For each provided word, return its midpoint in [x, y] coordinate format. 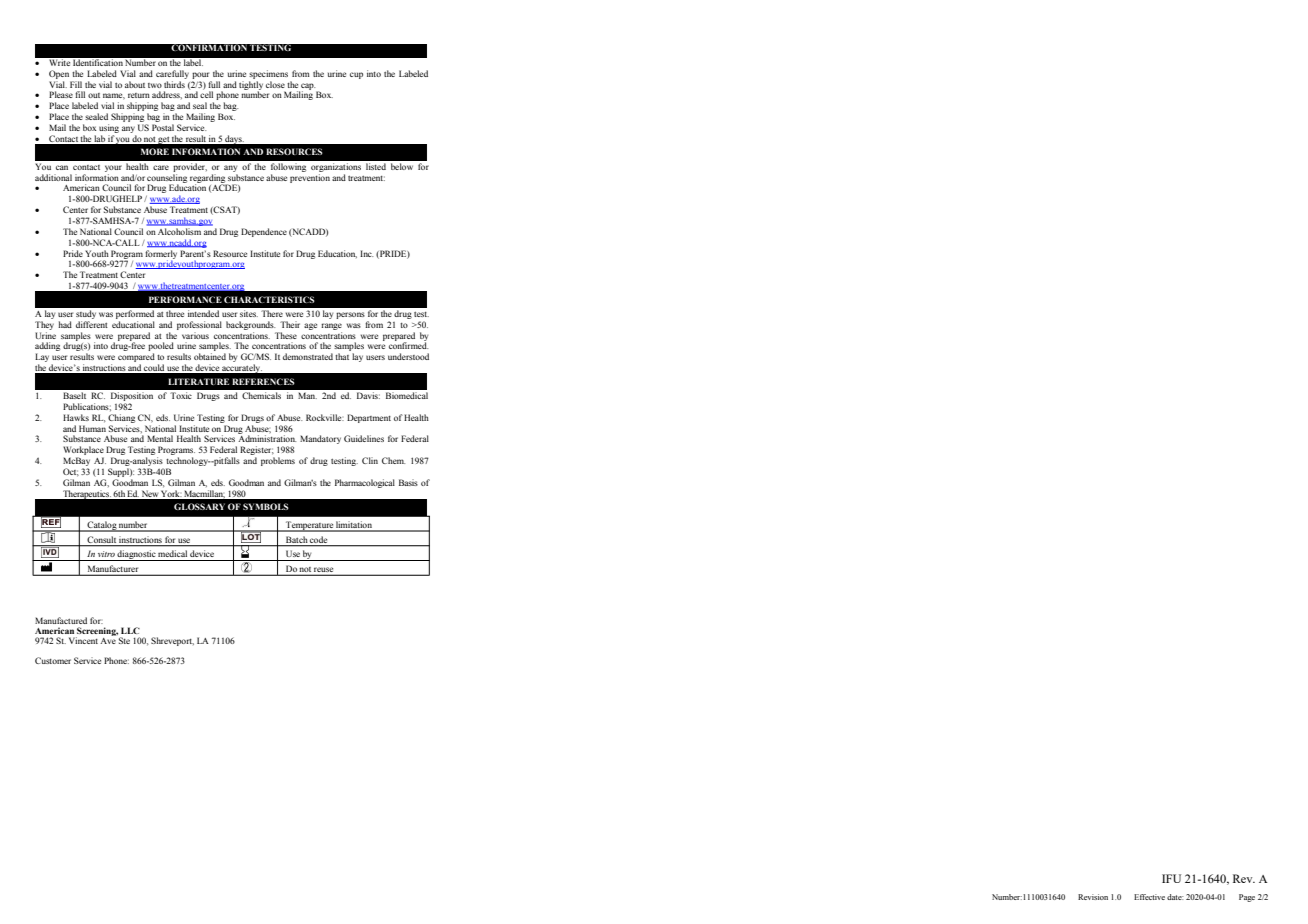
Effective [1149, 897]
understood [408, 356]
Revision [1093, 897]
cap [307, 87]
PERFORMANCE [185, 299]
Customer [53, 660]
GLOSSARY [199, 506]
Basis [408, 482]
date [1175, 897]
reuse [324, 571]
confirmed [408, 344]
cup [356, 75]
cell [206, 93]
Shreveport [172, 641]
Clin [370, 460]
